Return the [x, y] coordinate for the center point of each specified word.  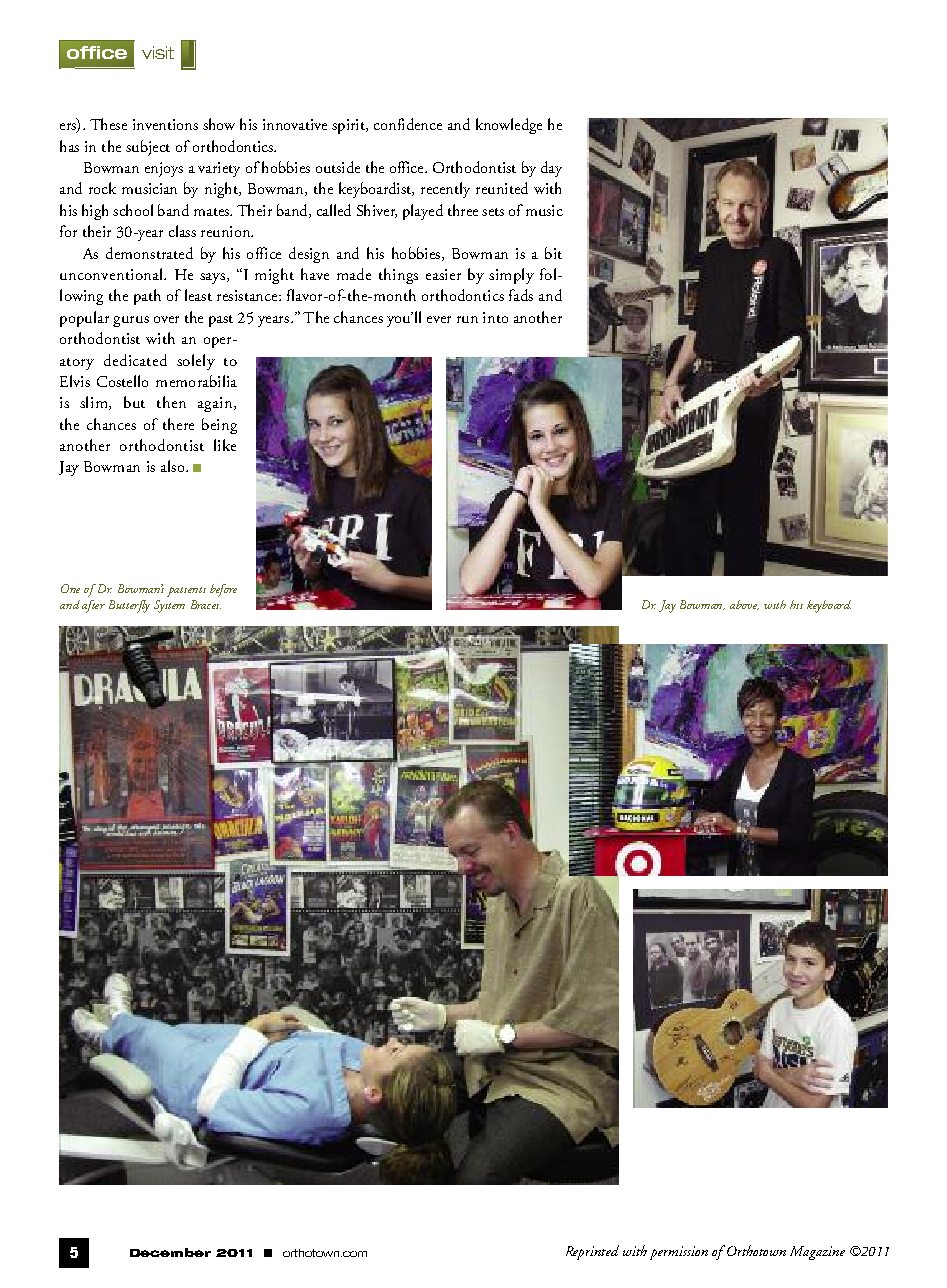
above [744, 605]
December [170, 1252]
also [174, 466]
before [223, 590]
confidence [408, 124]
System [169, 606]
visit [158, 52]
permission [679, 1253]
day [551, 169]
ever [439, 319]
